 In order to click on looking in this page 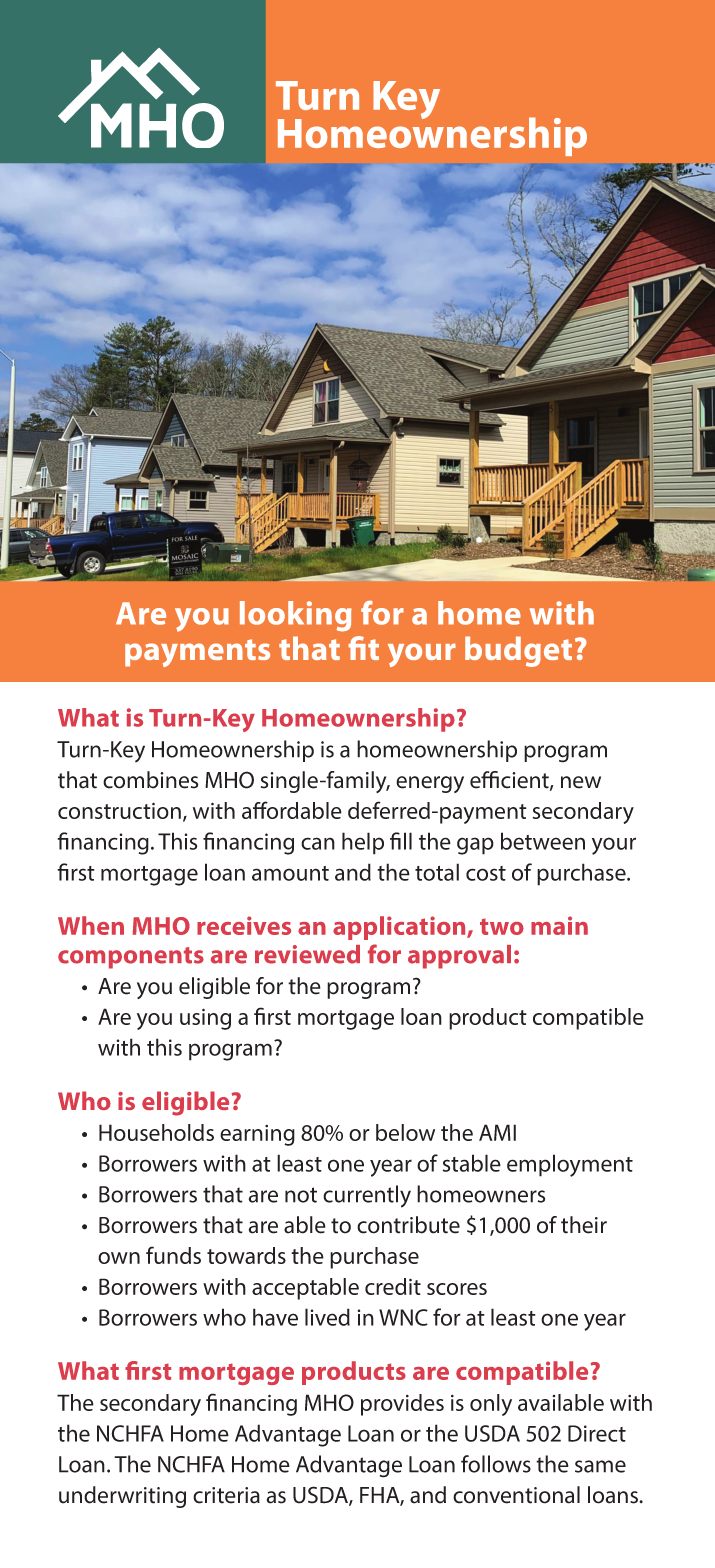, I will do `click(296, 616)`.
